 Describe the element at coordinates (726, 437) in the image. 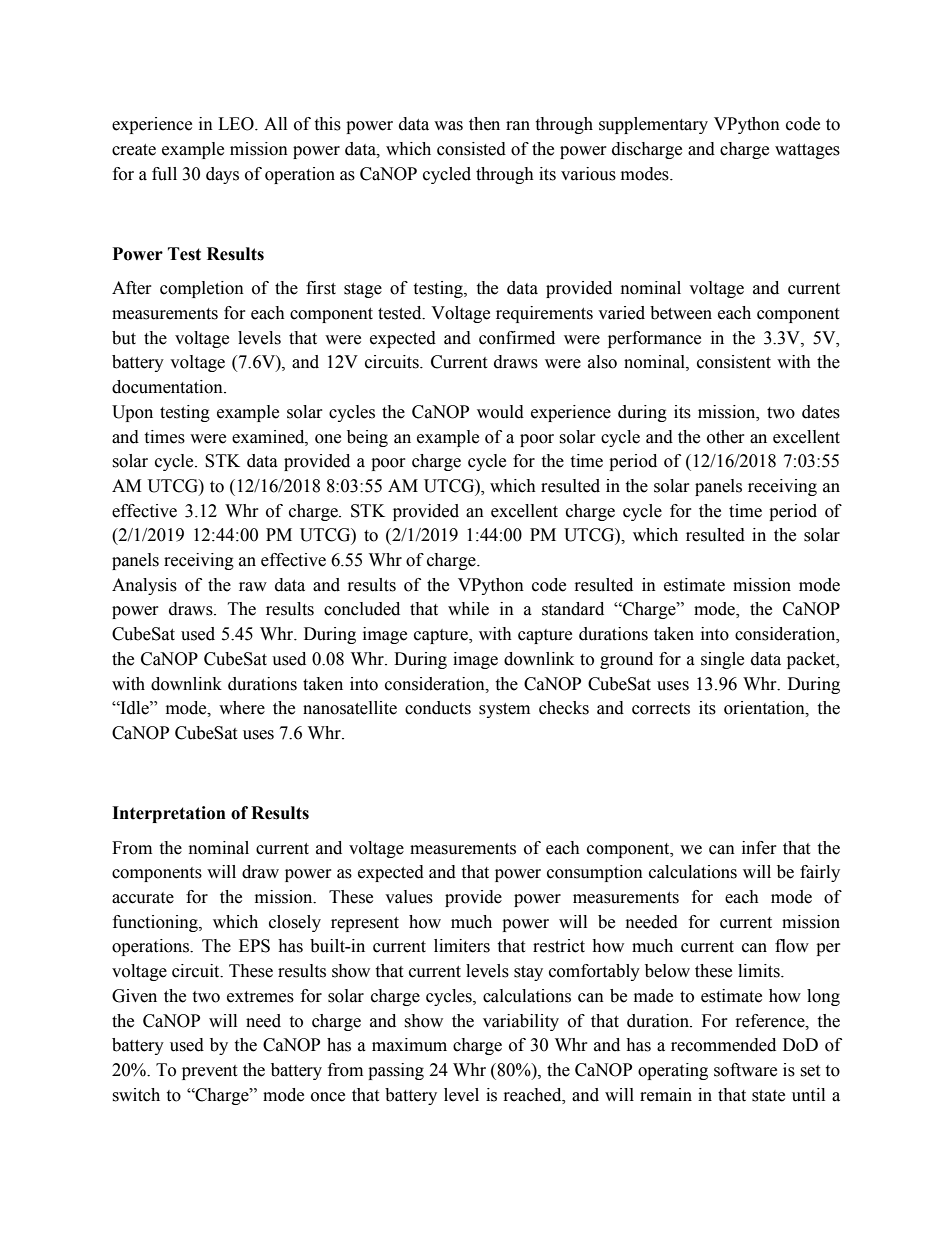

I see `other` at that location.
